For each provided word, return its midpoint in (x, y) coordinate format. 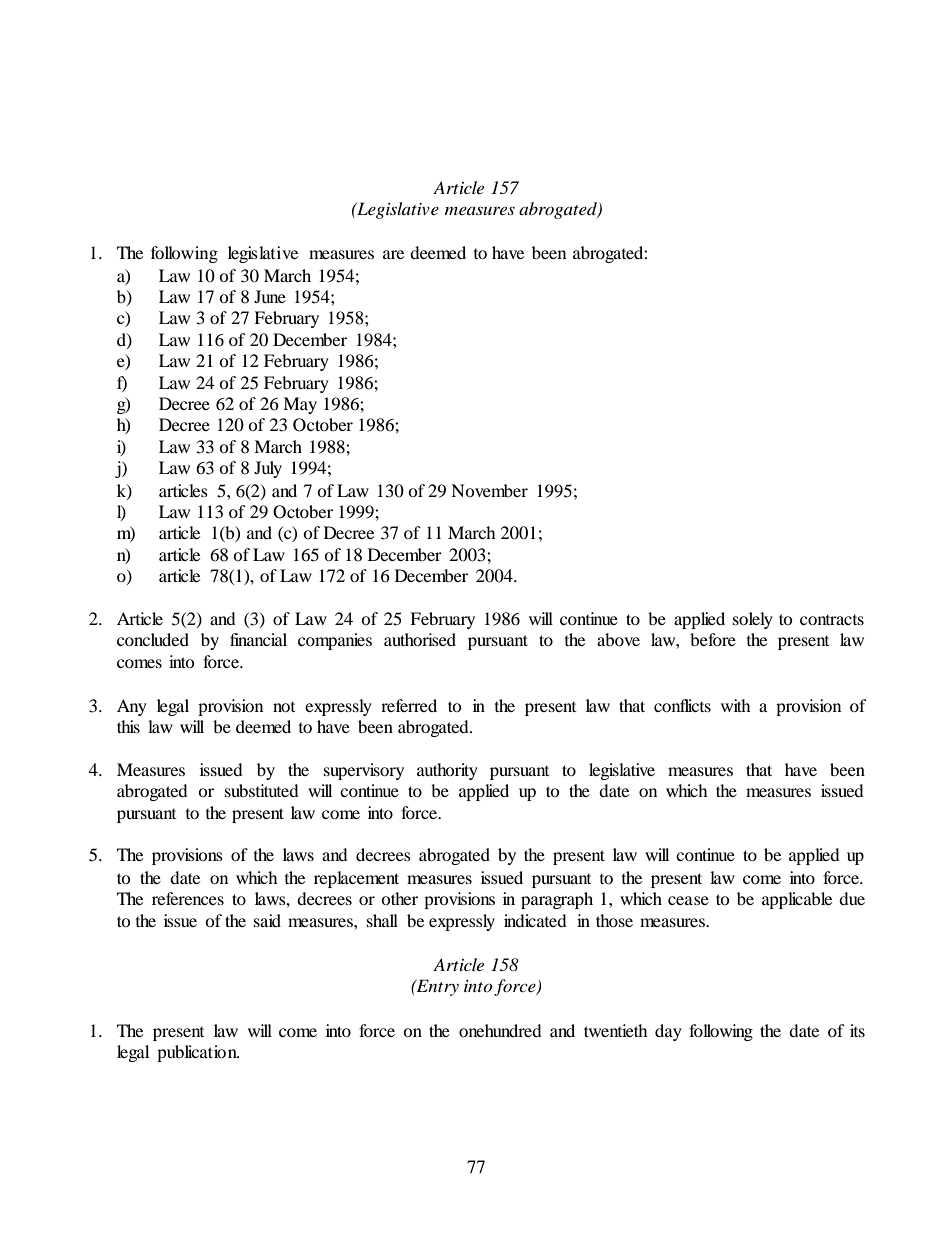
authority (447, 771)
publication (198, 1053)
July (268, 469)
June (270, 296)
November (489, 490)
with (736, 705)
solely (753, 620)
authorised (420, 639)
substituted (262, 790)
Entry (437, 987)
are (393, 254)
